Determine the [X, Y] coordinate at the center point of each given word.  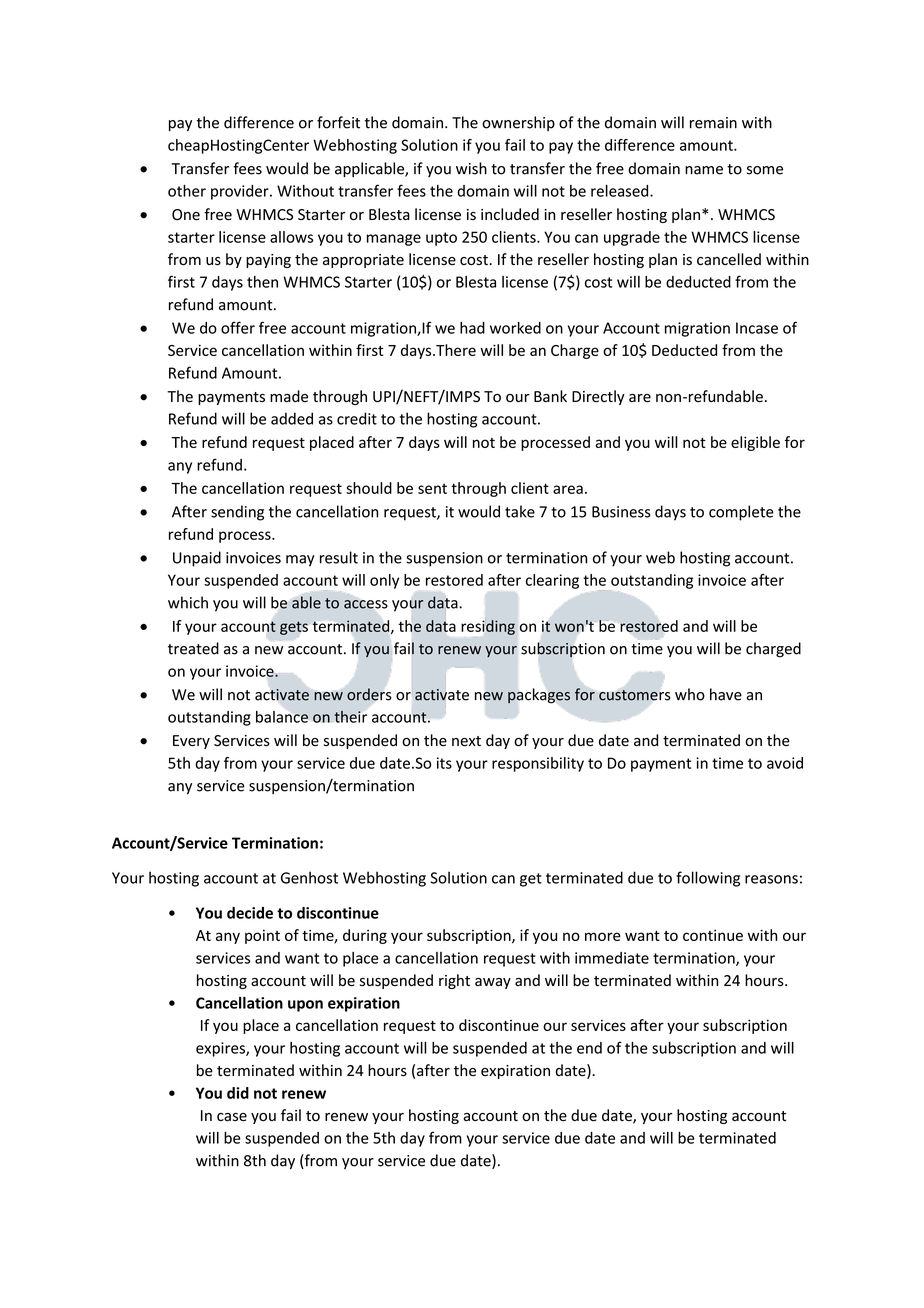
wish [471, 168]
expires [221, 1049]
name [704, 170]
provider [241, 192]
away [493, 983]
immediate [612, 958]
